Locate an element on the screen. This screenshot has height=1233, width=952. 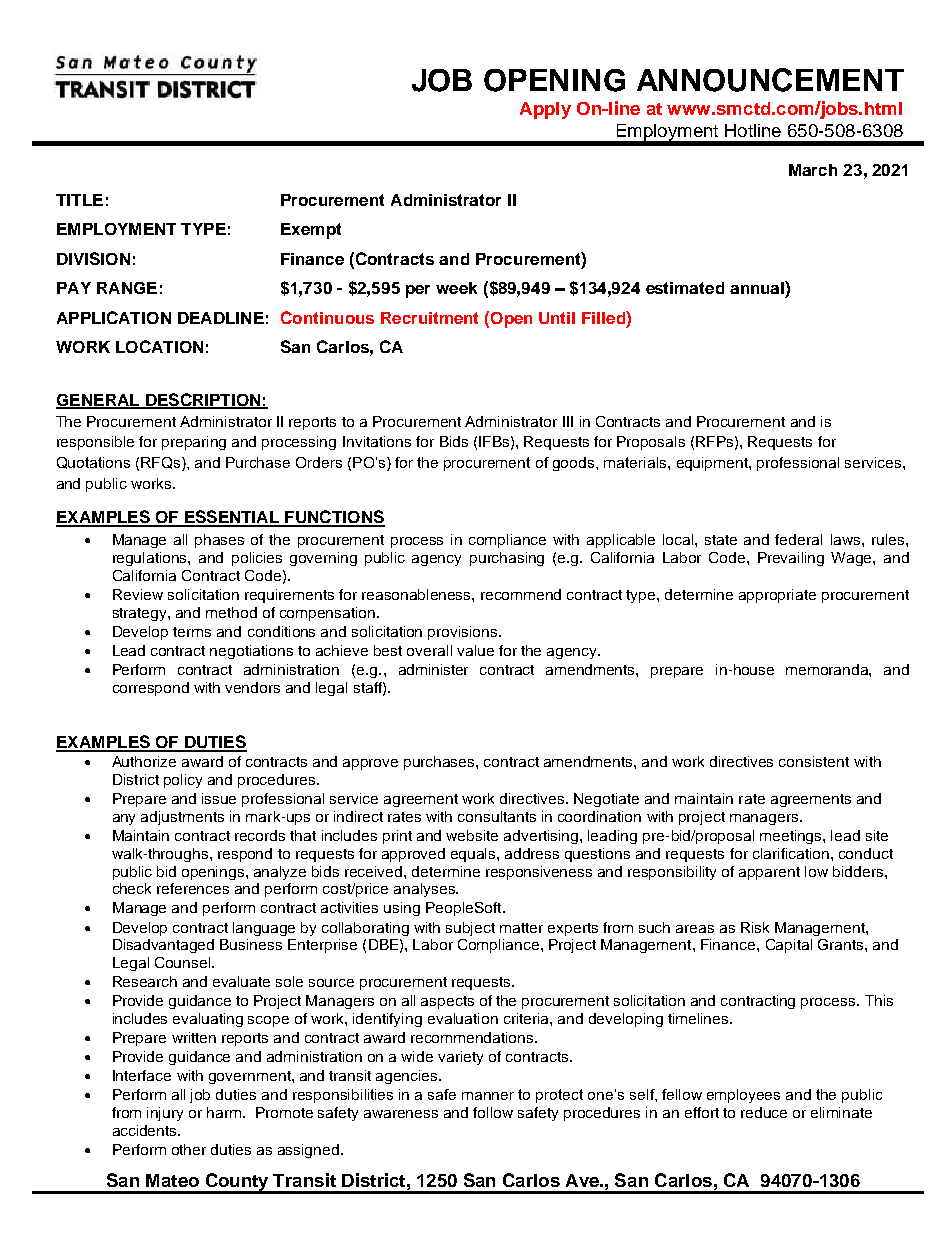
consistent is located at coordinates (814, 761).
